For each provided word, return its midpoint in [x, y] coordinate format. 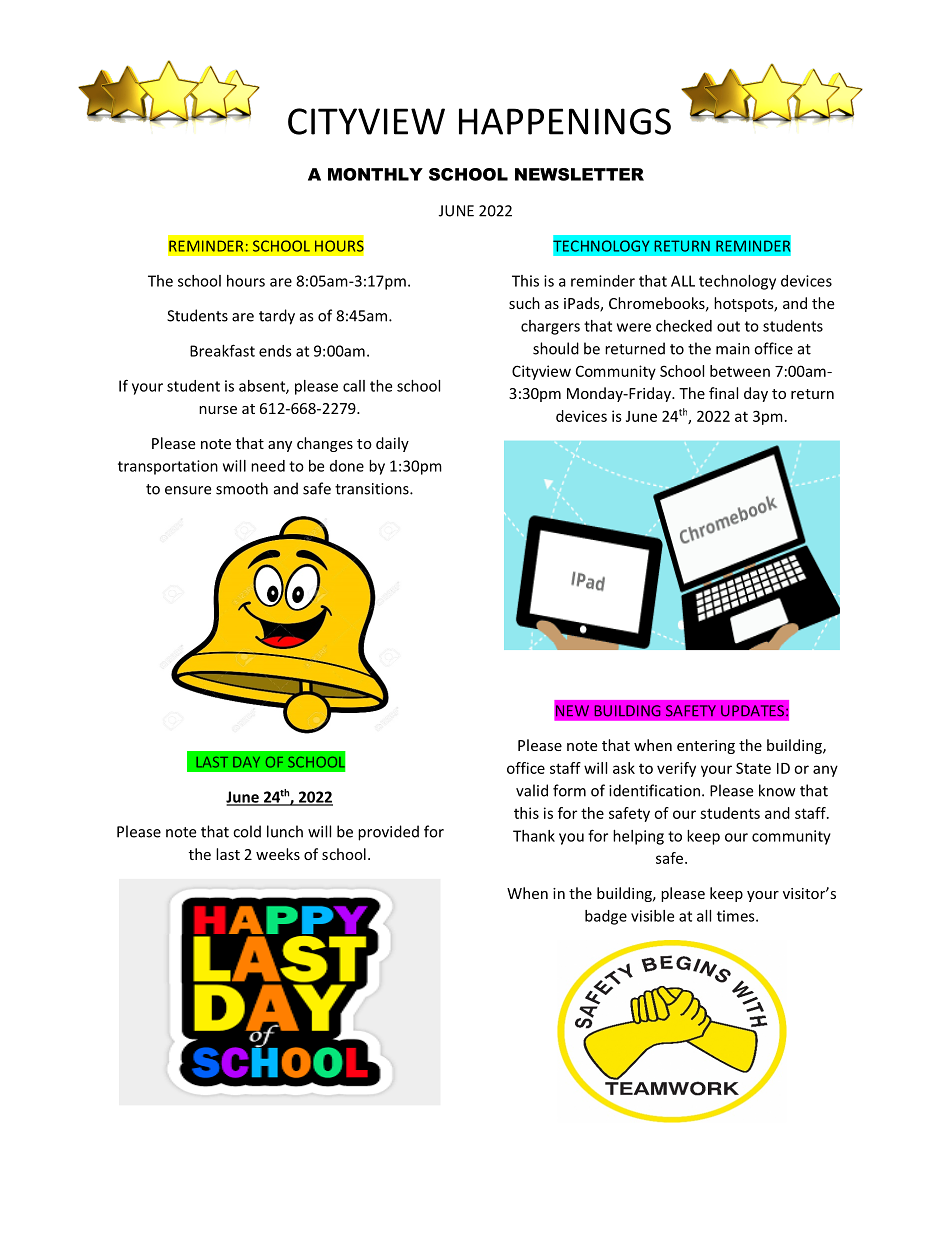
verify [676, 769]
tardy [277, 317]
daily [392, 444]
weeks [278, 854]
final [723, 393]
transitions [373, 489]
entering [706, 747]
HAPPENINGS [565, 121]
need [268, 466]
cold [247, 831]
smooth [242, 488]
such [524, 303]
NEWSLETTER [579, 174]
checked [684, 326]
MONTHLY [375, 174]
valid [532, 790]
